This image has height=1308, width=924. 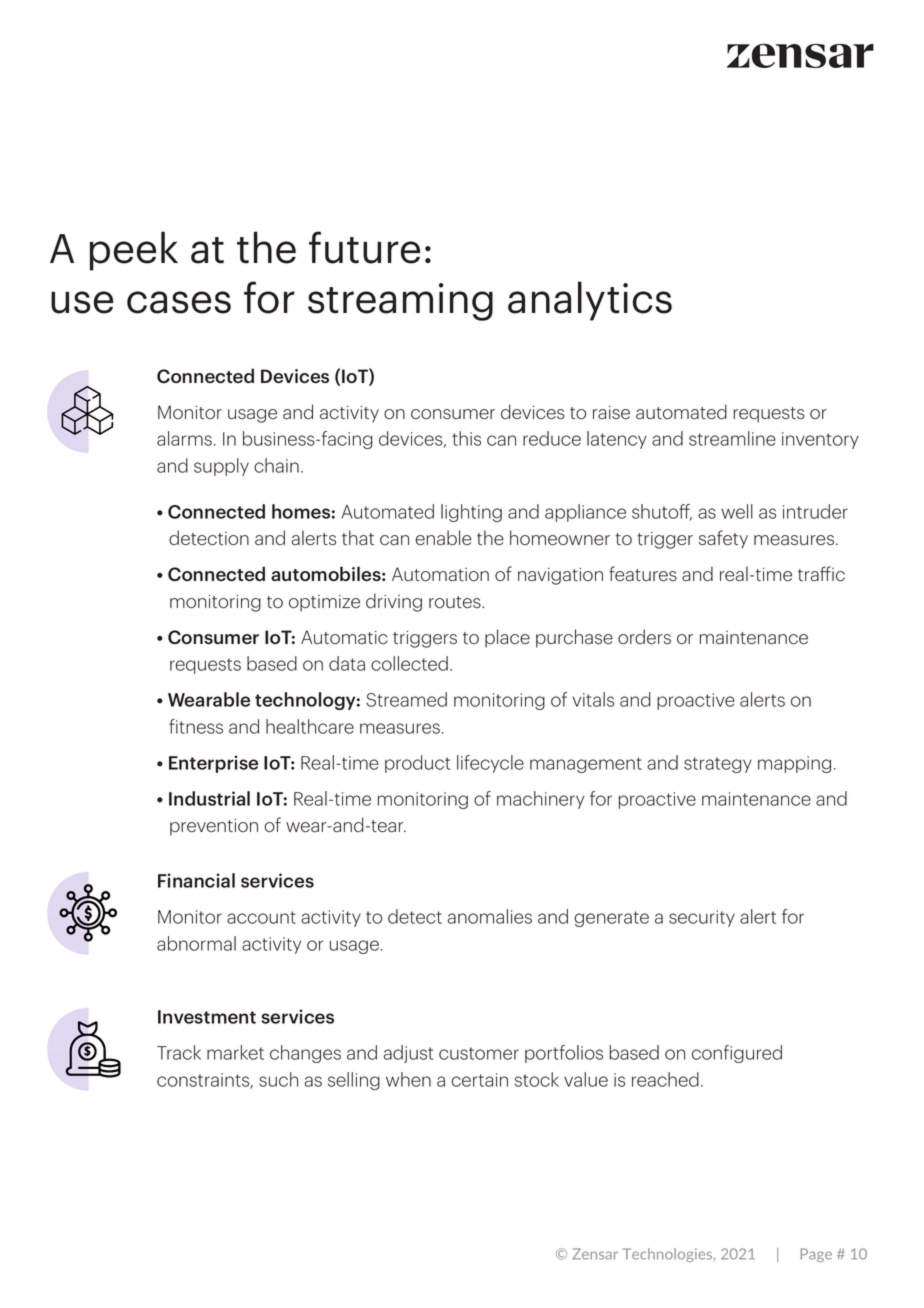 I want to click on Page, so click(x=816, y=1255).
